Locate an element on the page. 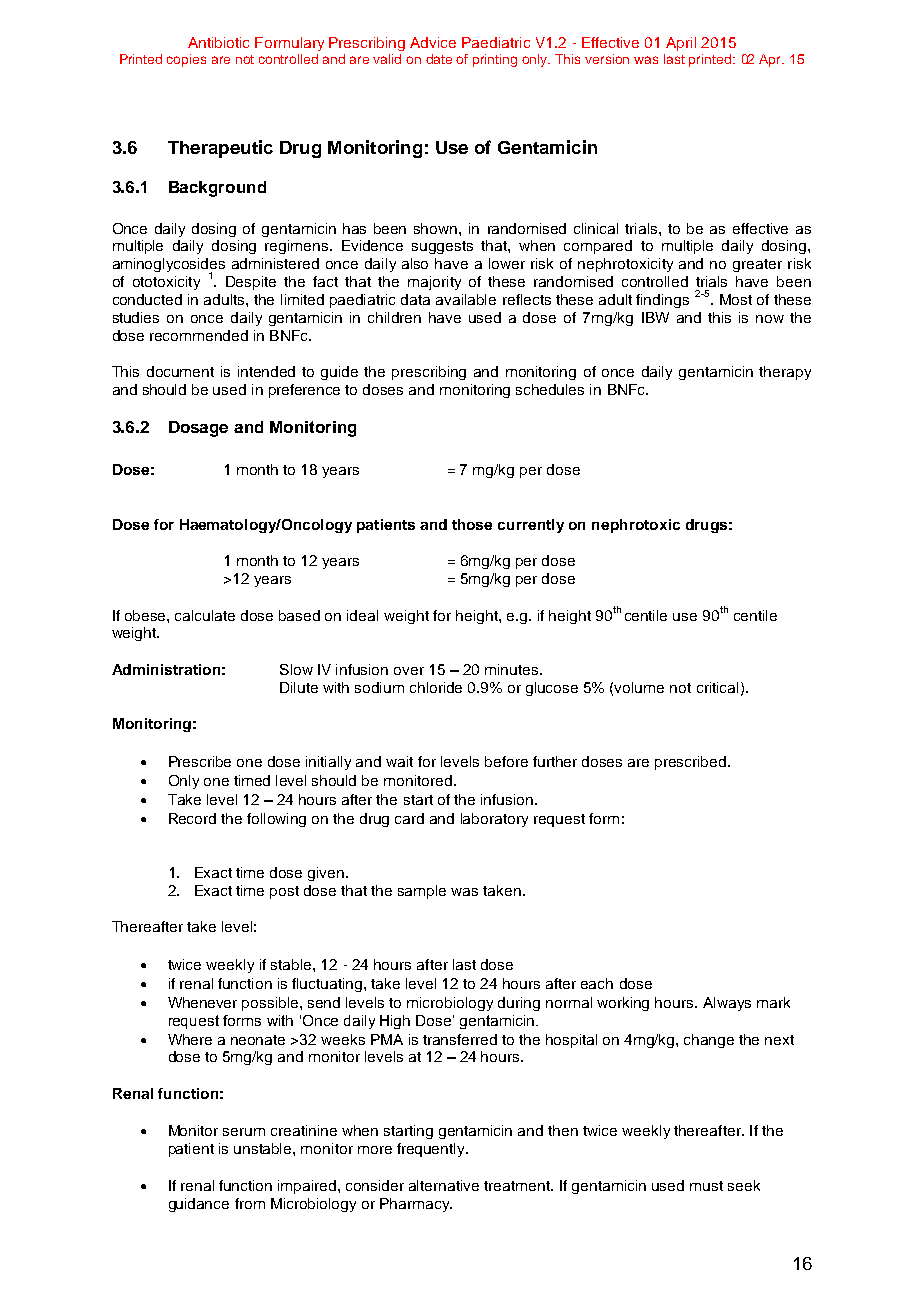 Image resolution: width=924 pixels, height=1307 pixels. minutes is located at coordinates (513, 669).
